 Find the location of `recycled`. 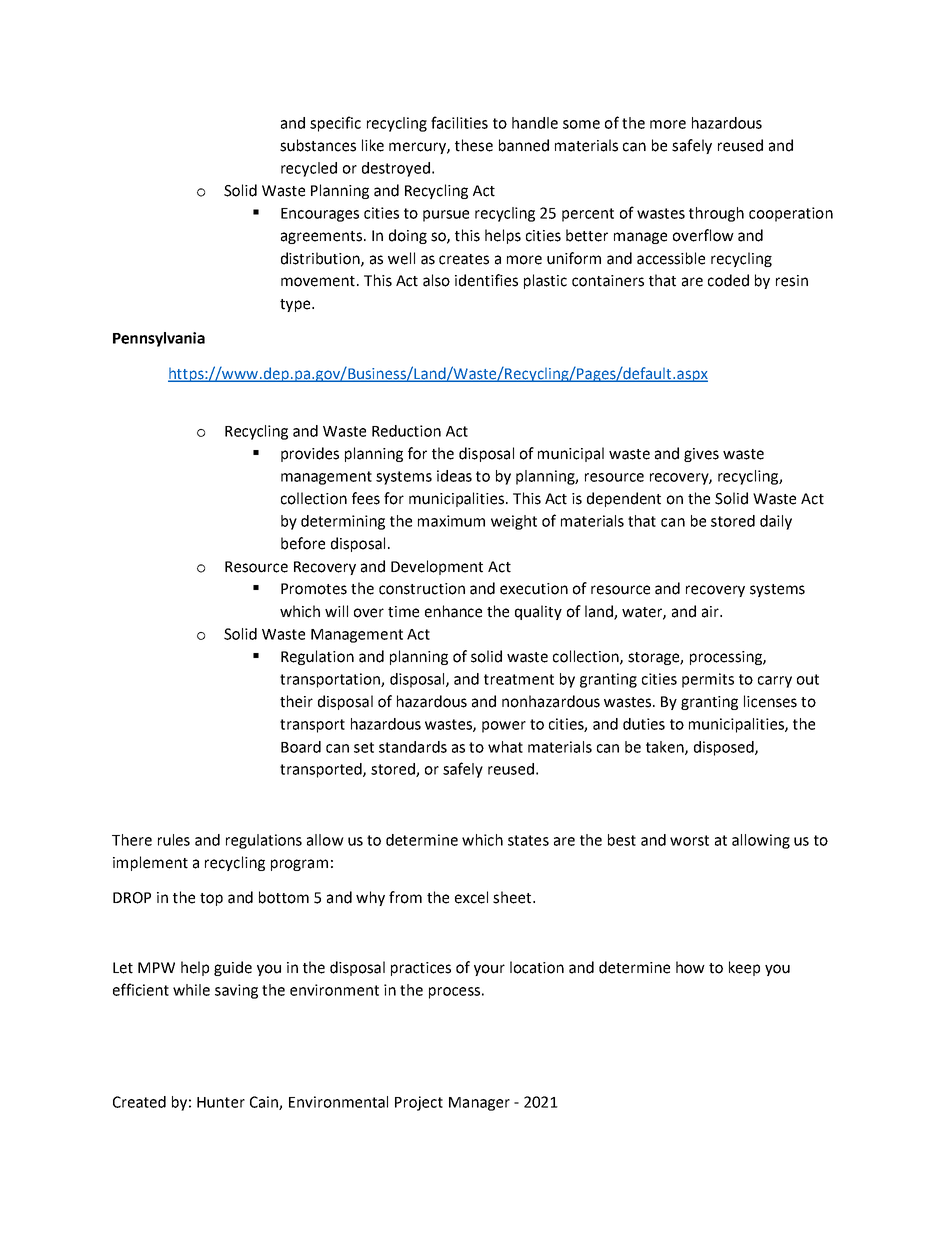

recycled is located at coordinates (309, 169).
